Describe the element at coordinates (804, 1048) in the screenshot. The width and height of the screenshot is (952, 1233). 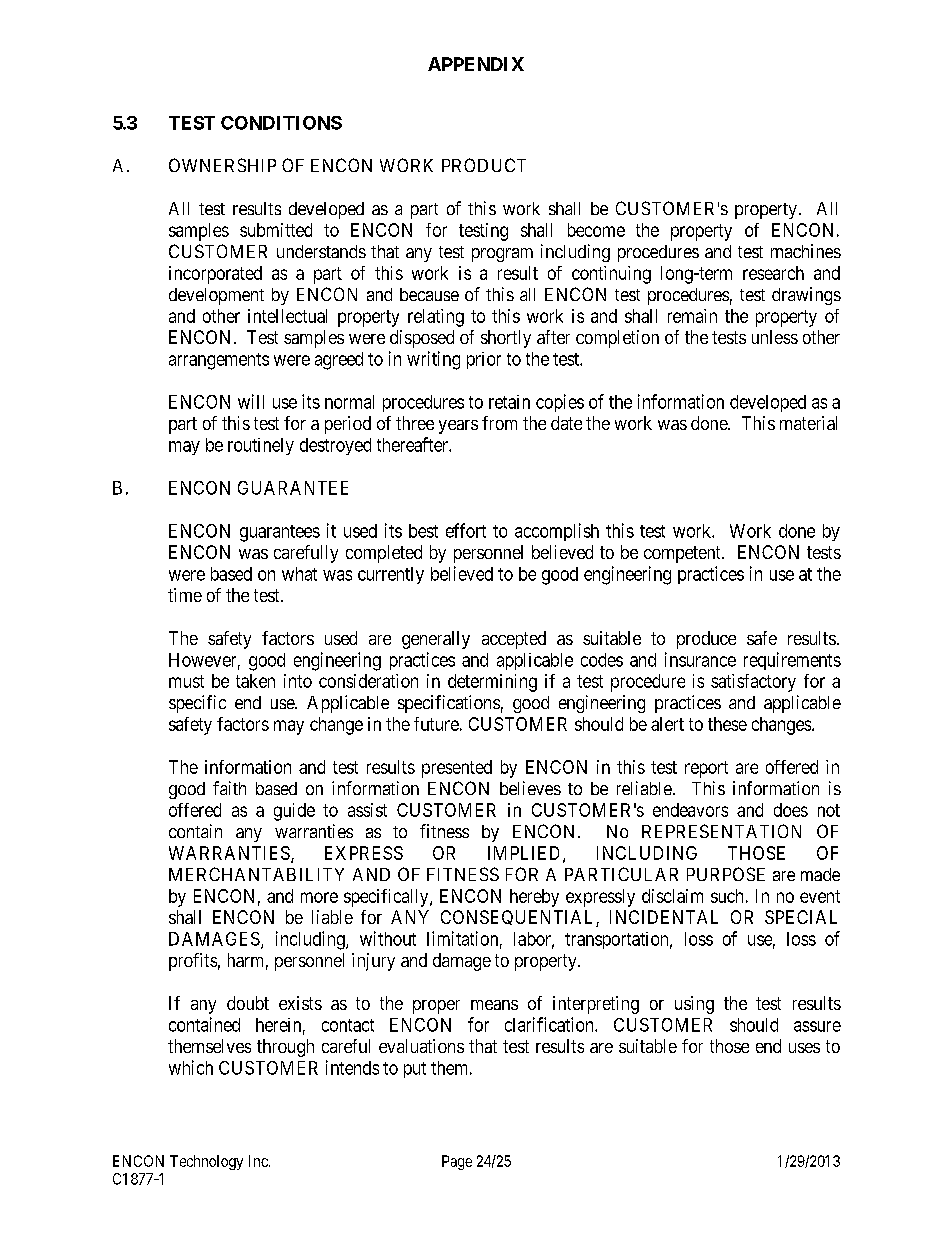
I see `uses` at that location.
